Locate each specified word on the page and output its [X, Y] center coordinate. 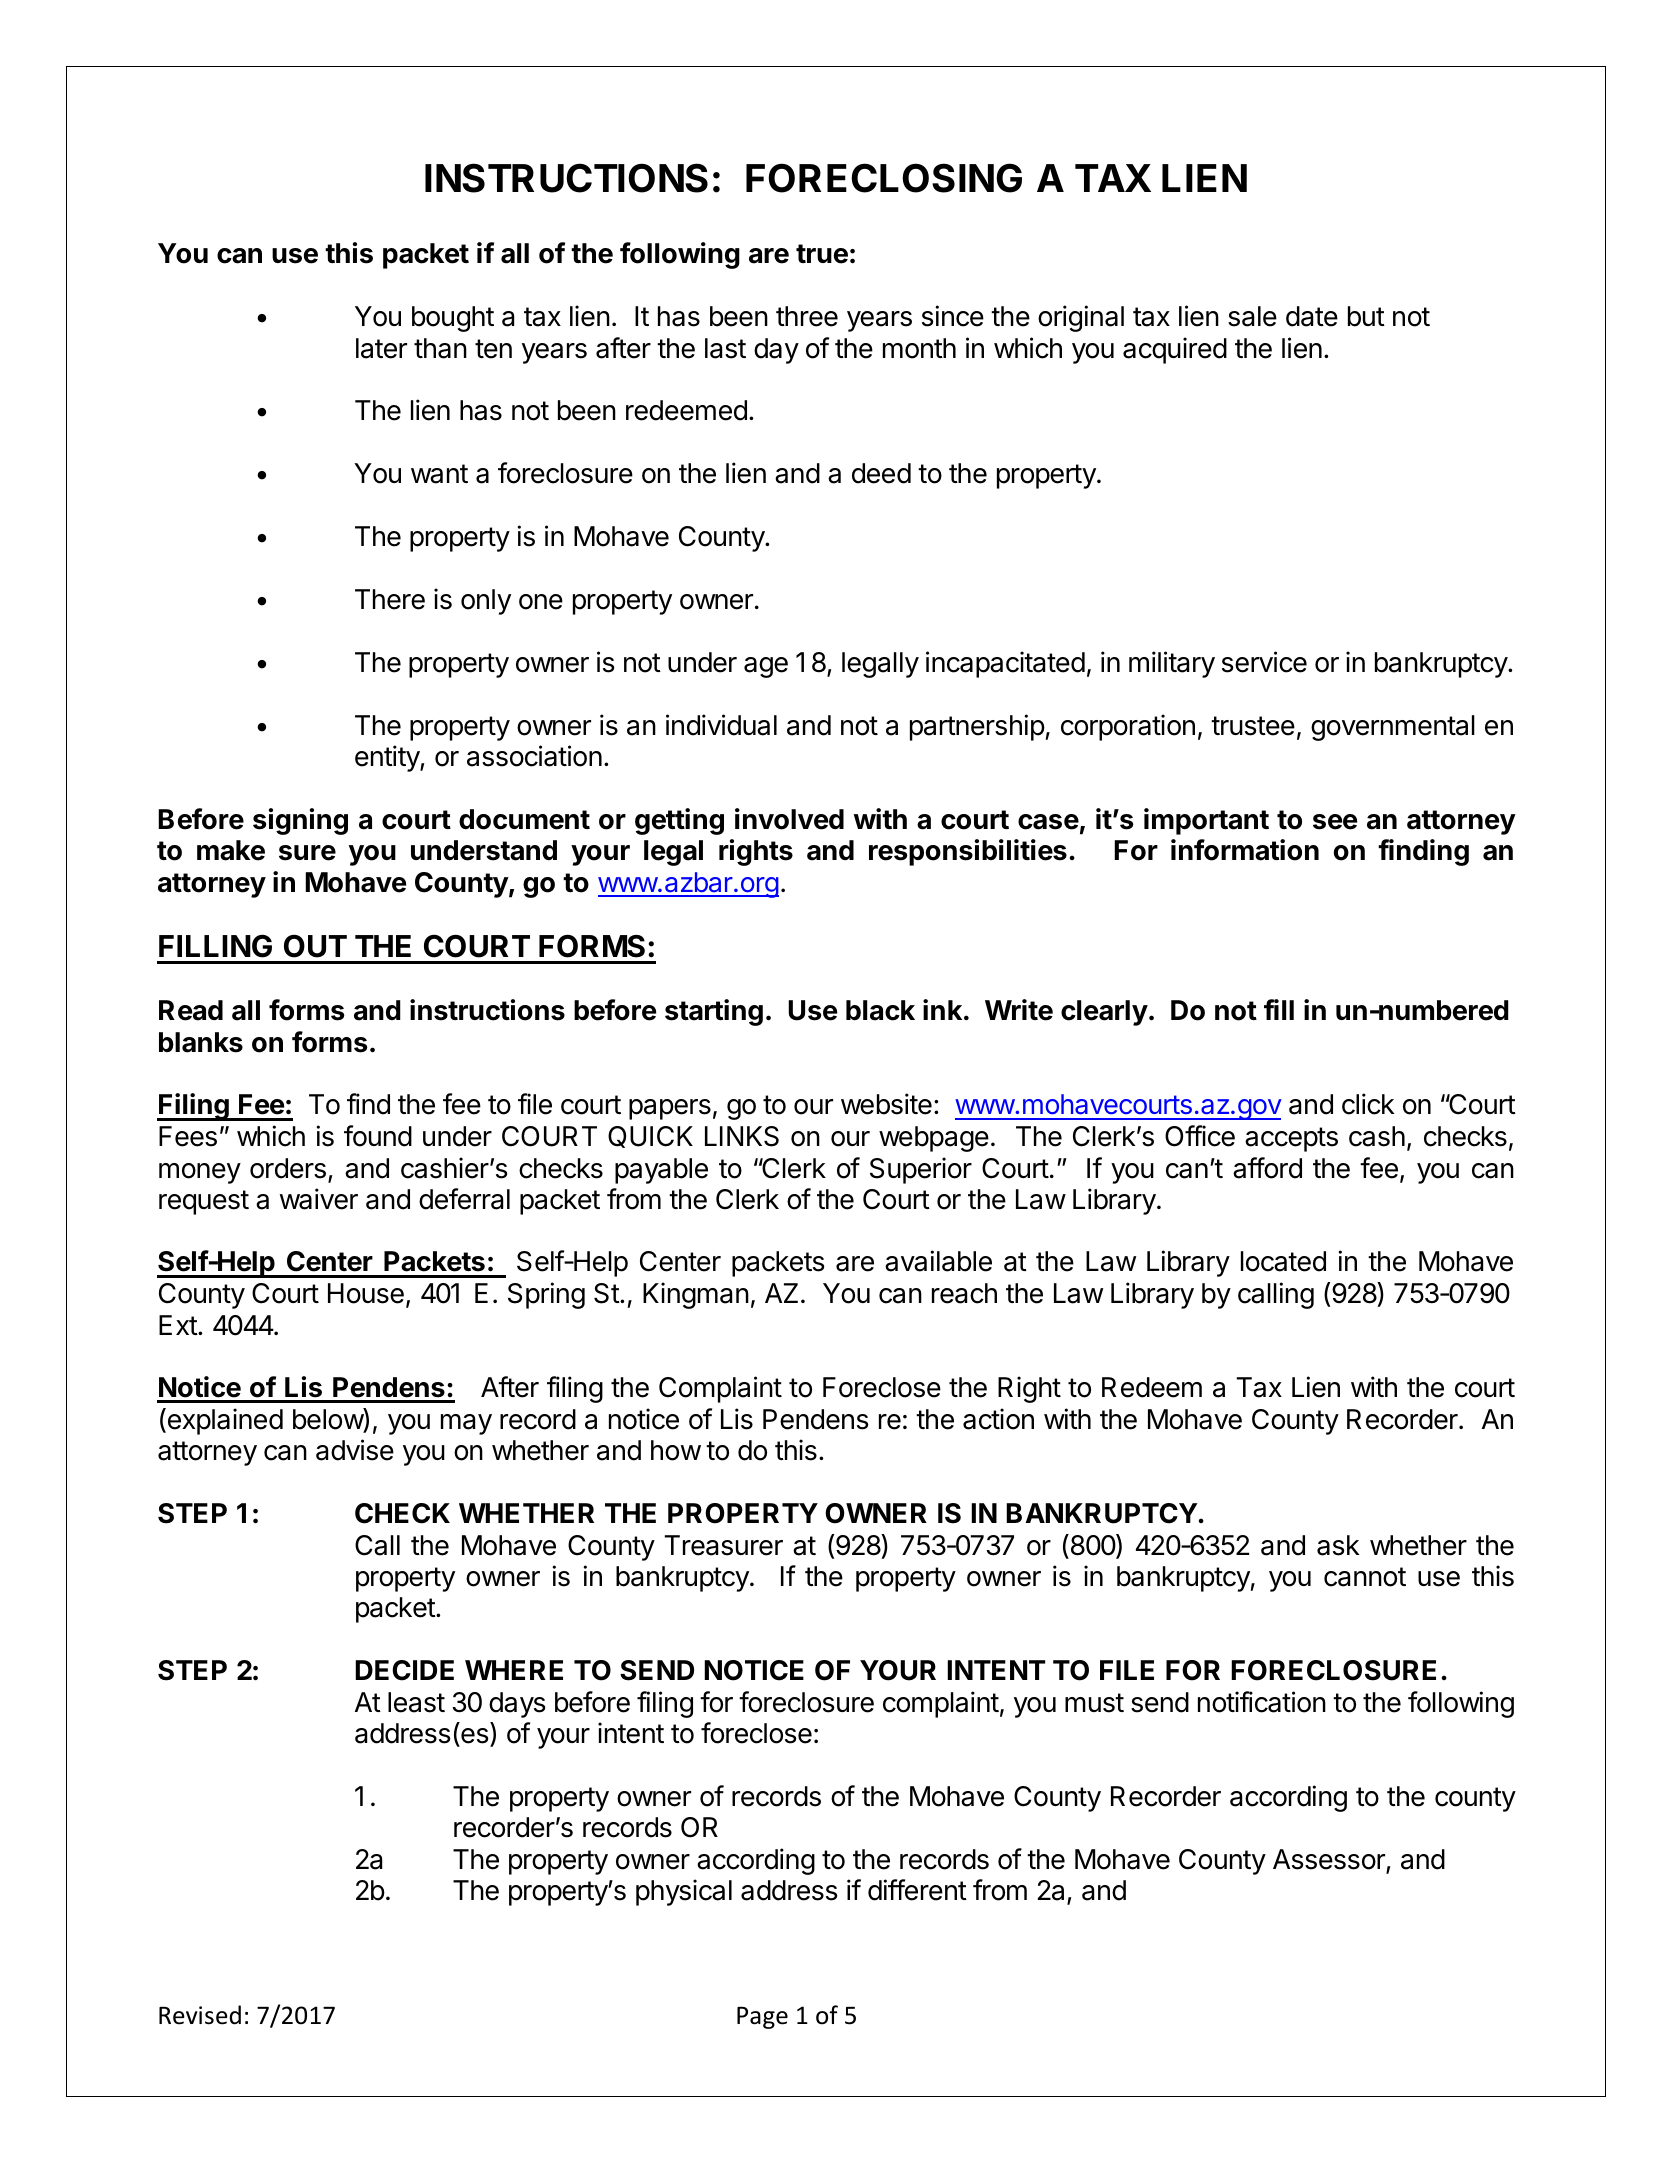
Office [1200, 1136]
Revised [200, 2015]
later [381, 348]
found [378, 1136]
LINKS [742, 1136]
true [822, 254]
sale [1252, 316]
